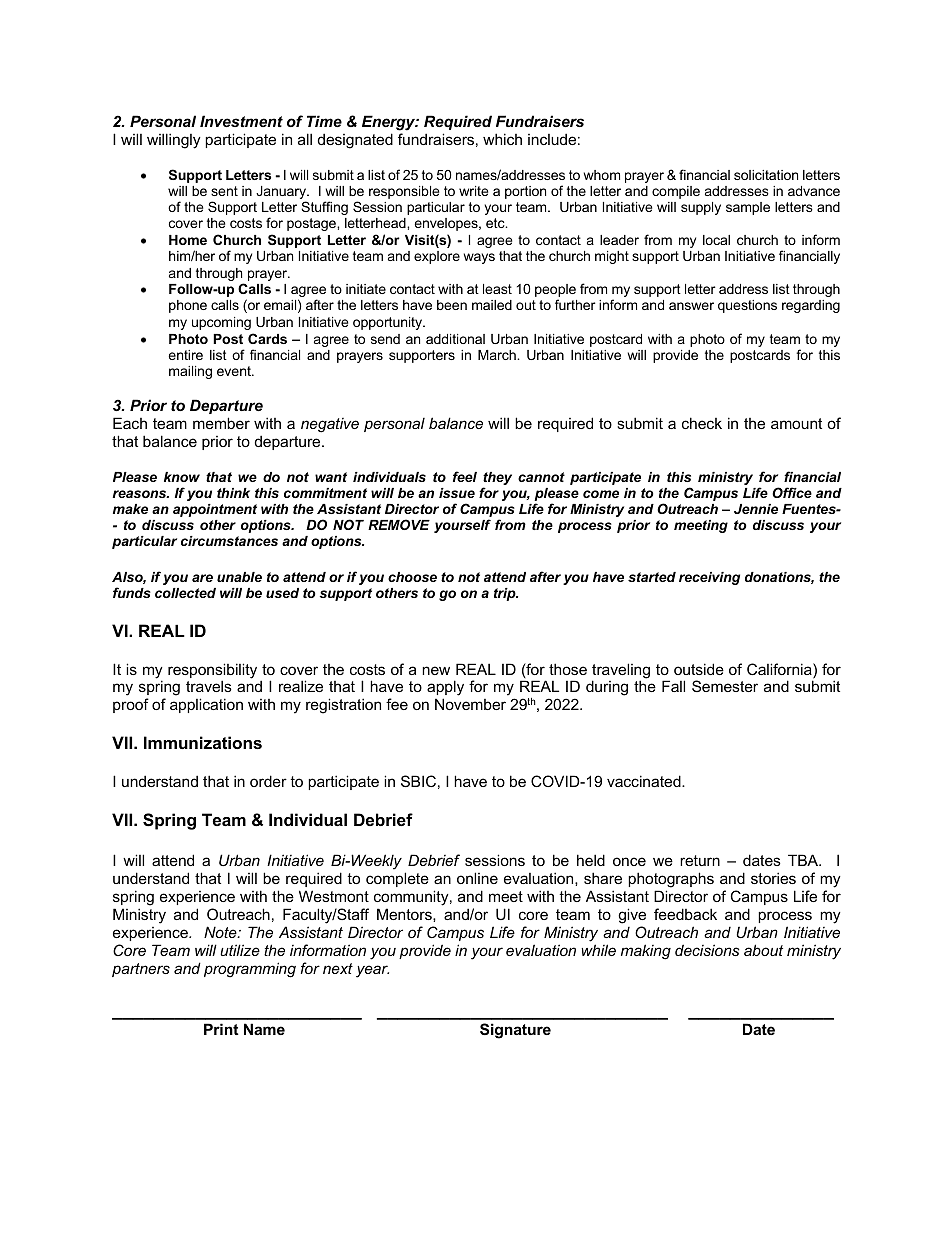 The image size is (952, 1233). I want to click on November, so click(470, 704).
